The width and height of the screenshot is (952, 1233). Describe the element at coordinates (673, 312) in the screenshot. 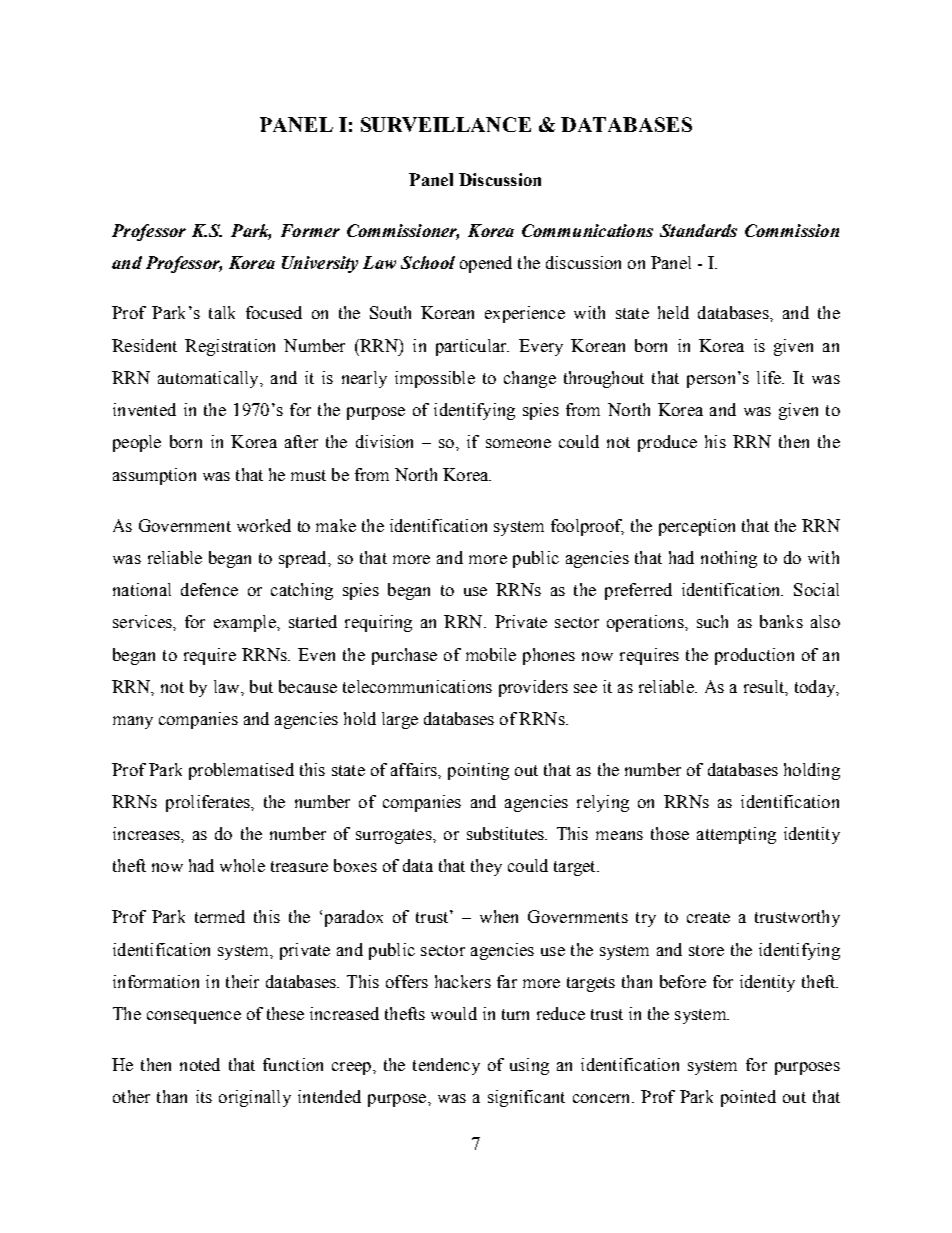

I see `held` at that location.
